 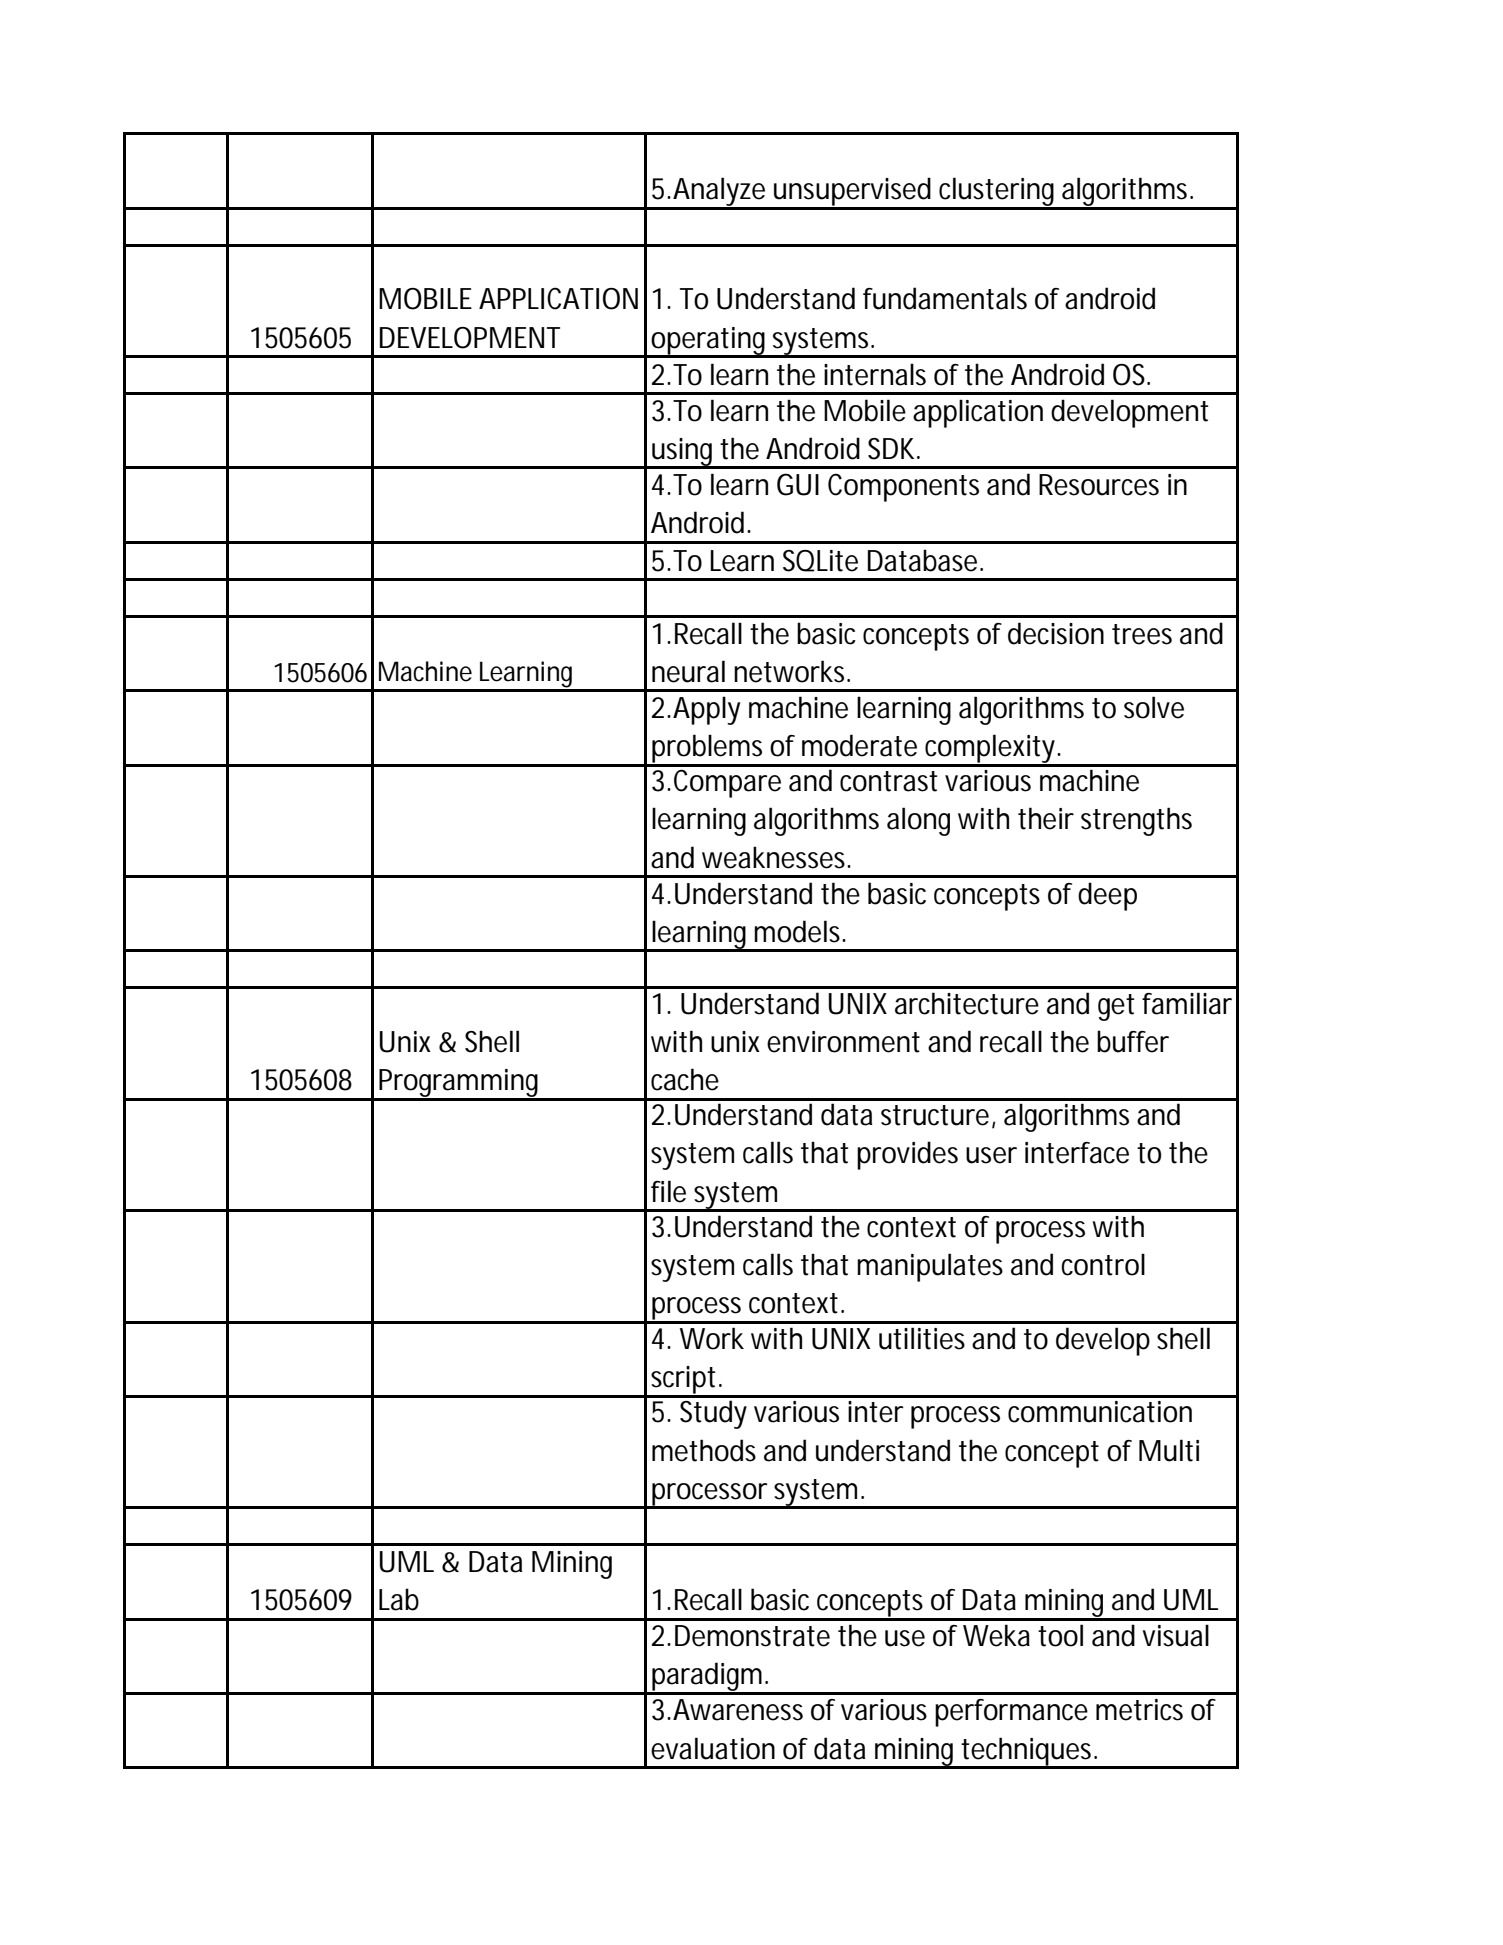 I want to click on solve, so click(x=1154, y=707).
